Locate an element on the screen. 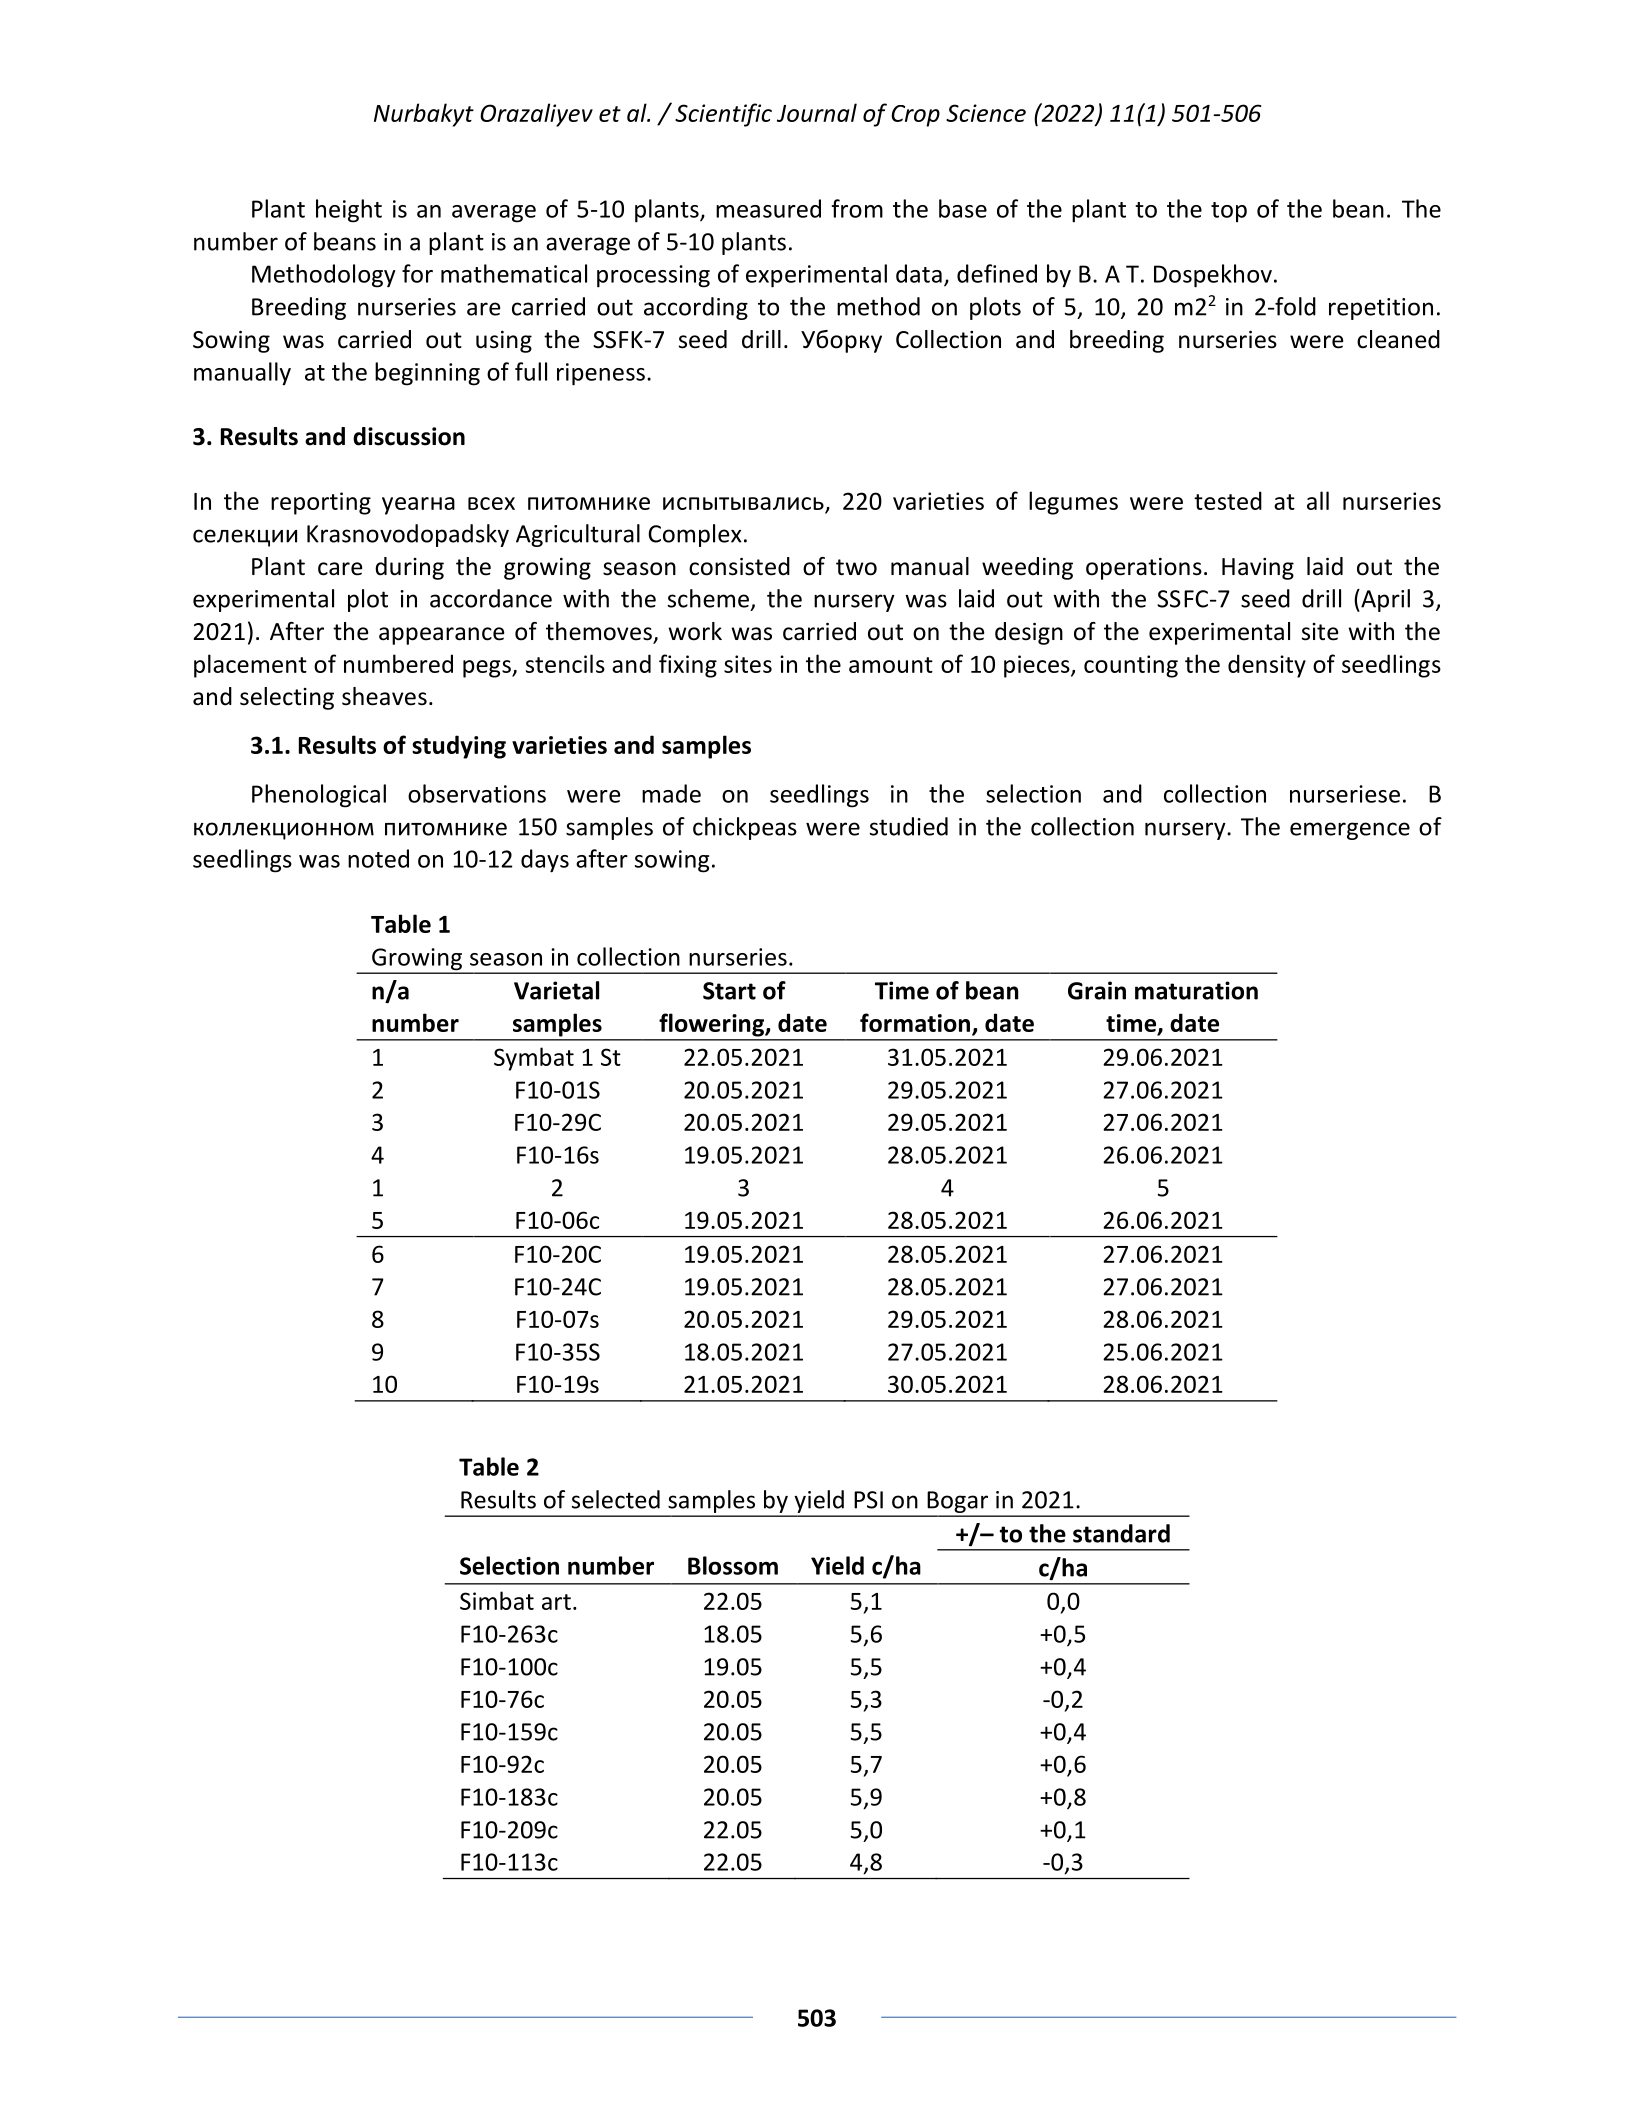  top is located at coordinates (1229, 212).
